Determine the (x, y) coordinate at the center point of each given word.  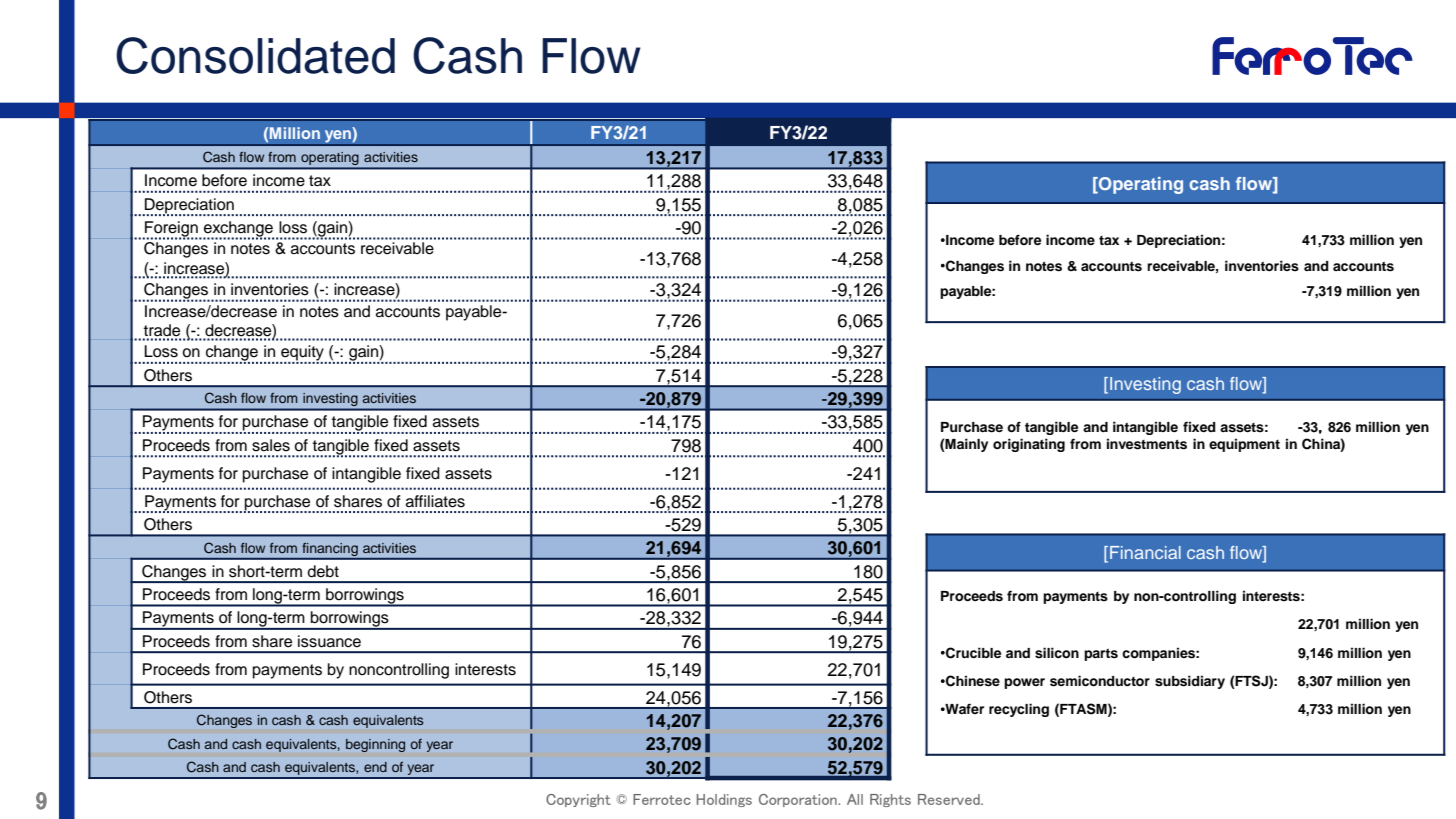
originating (1029, 445)
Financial (1145, 552)
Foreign (171, 230)
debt (323, 571)
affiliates (435, 501)
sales (271, 445)
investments (1147, 444)
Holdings (724, 800)
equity (303, 354)
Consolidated (255, 55)
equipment (1244, 445)
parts (1101, 654)
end (375, 767)
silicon (1057, 653)
